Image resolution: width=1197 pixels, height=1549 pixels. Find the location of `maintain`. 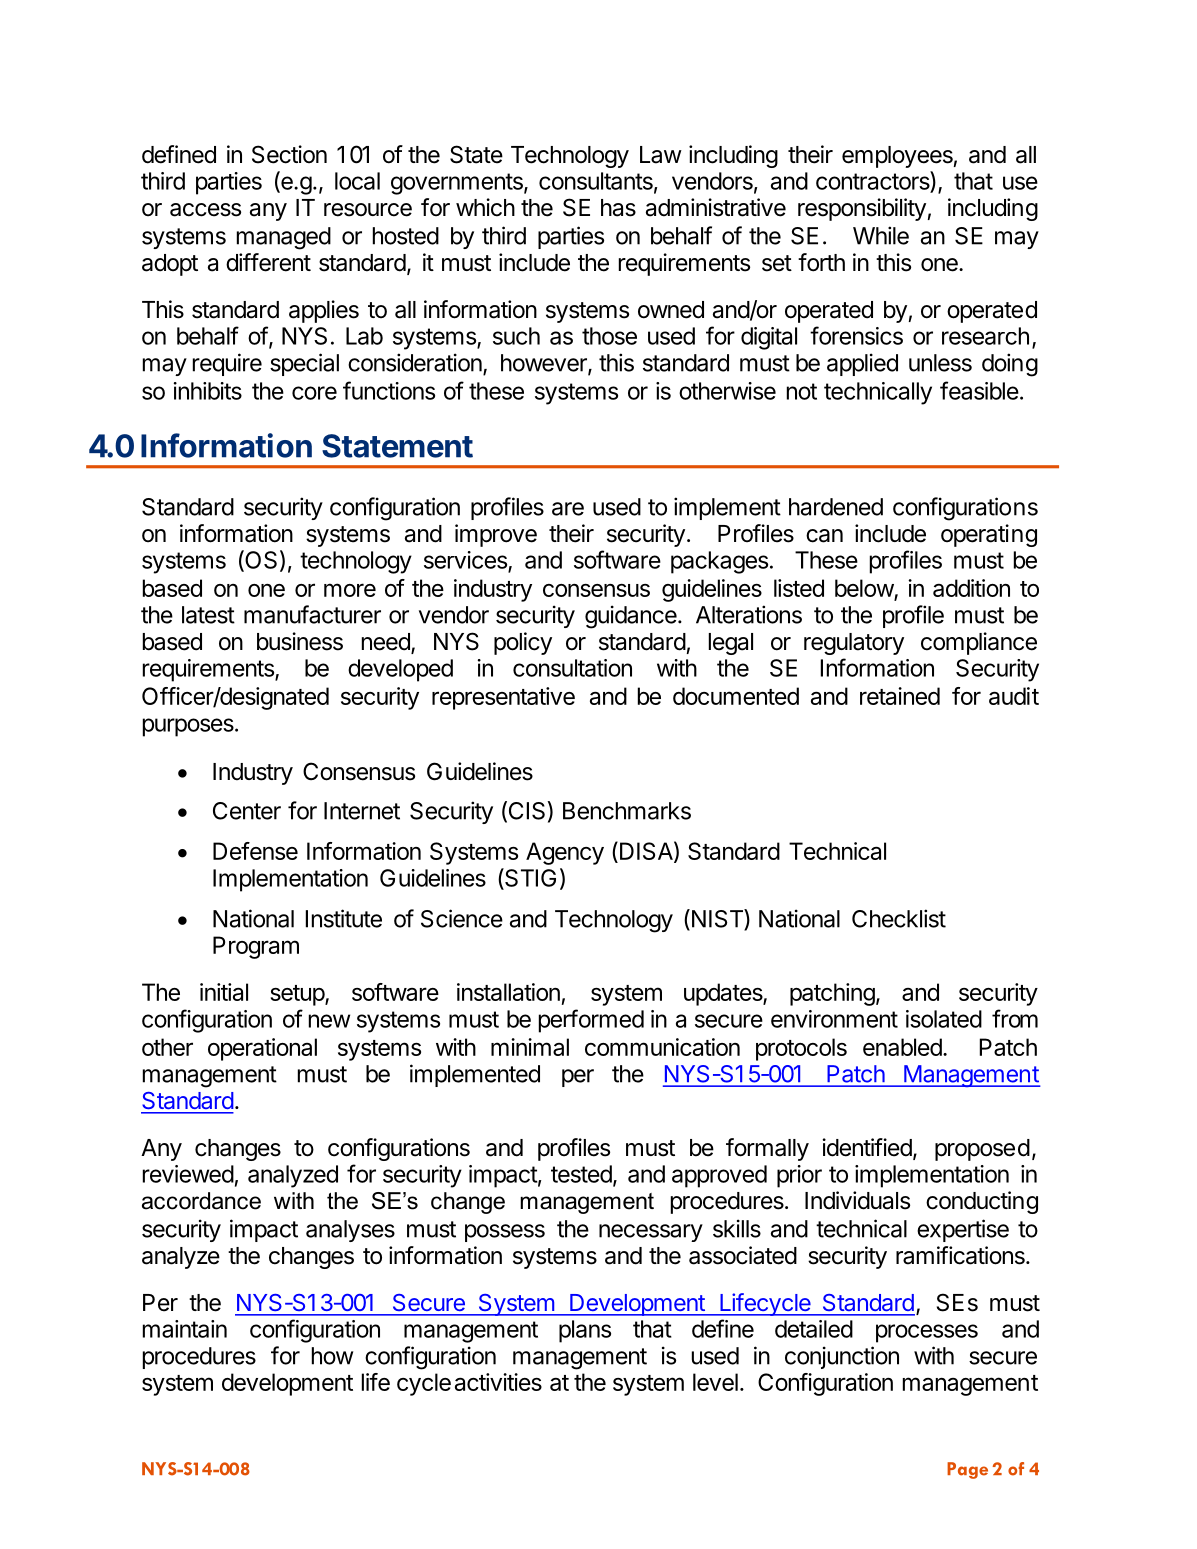

maintain is located at coordinates (185, 1329).
